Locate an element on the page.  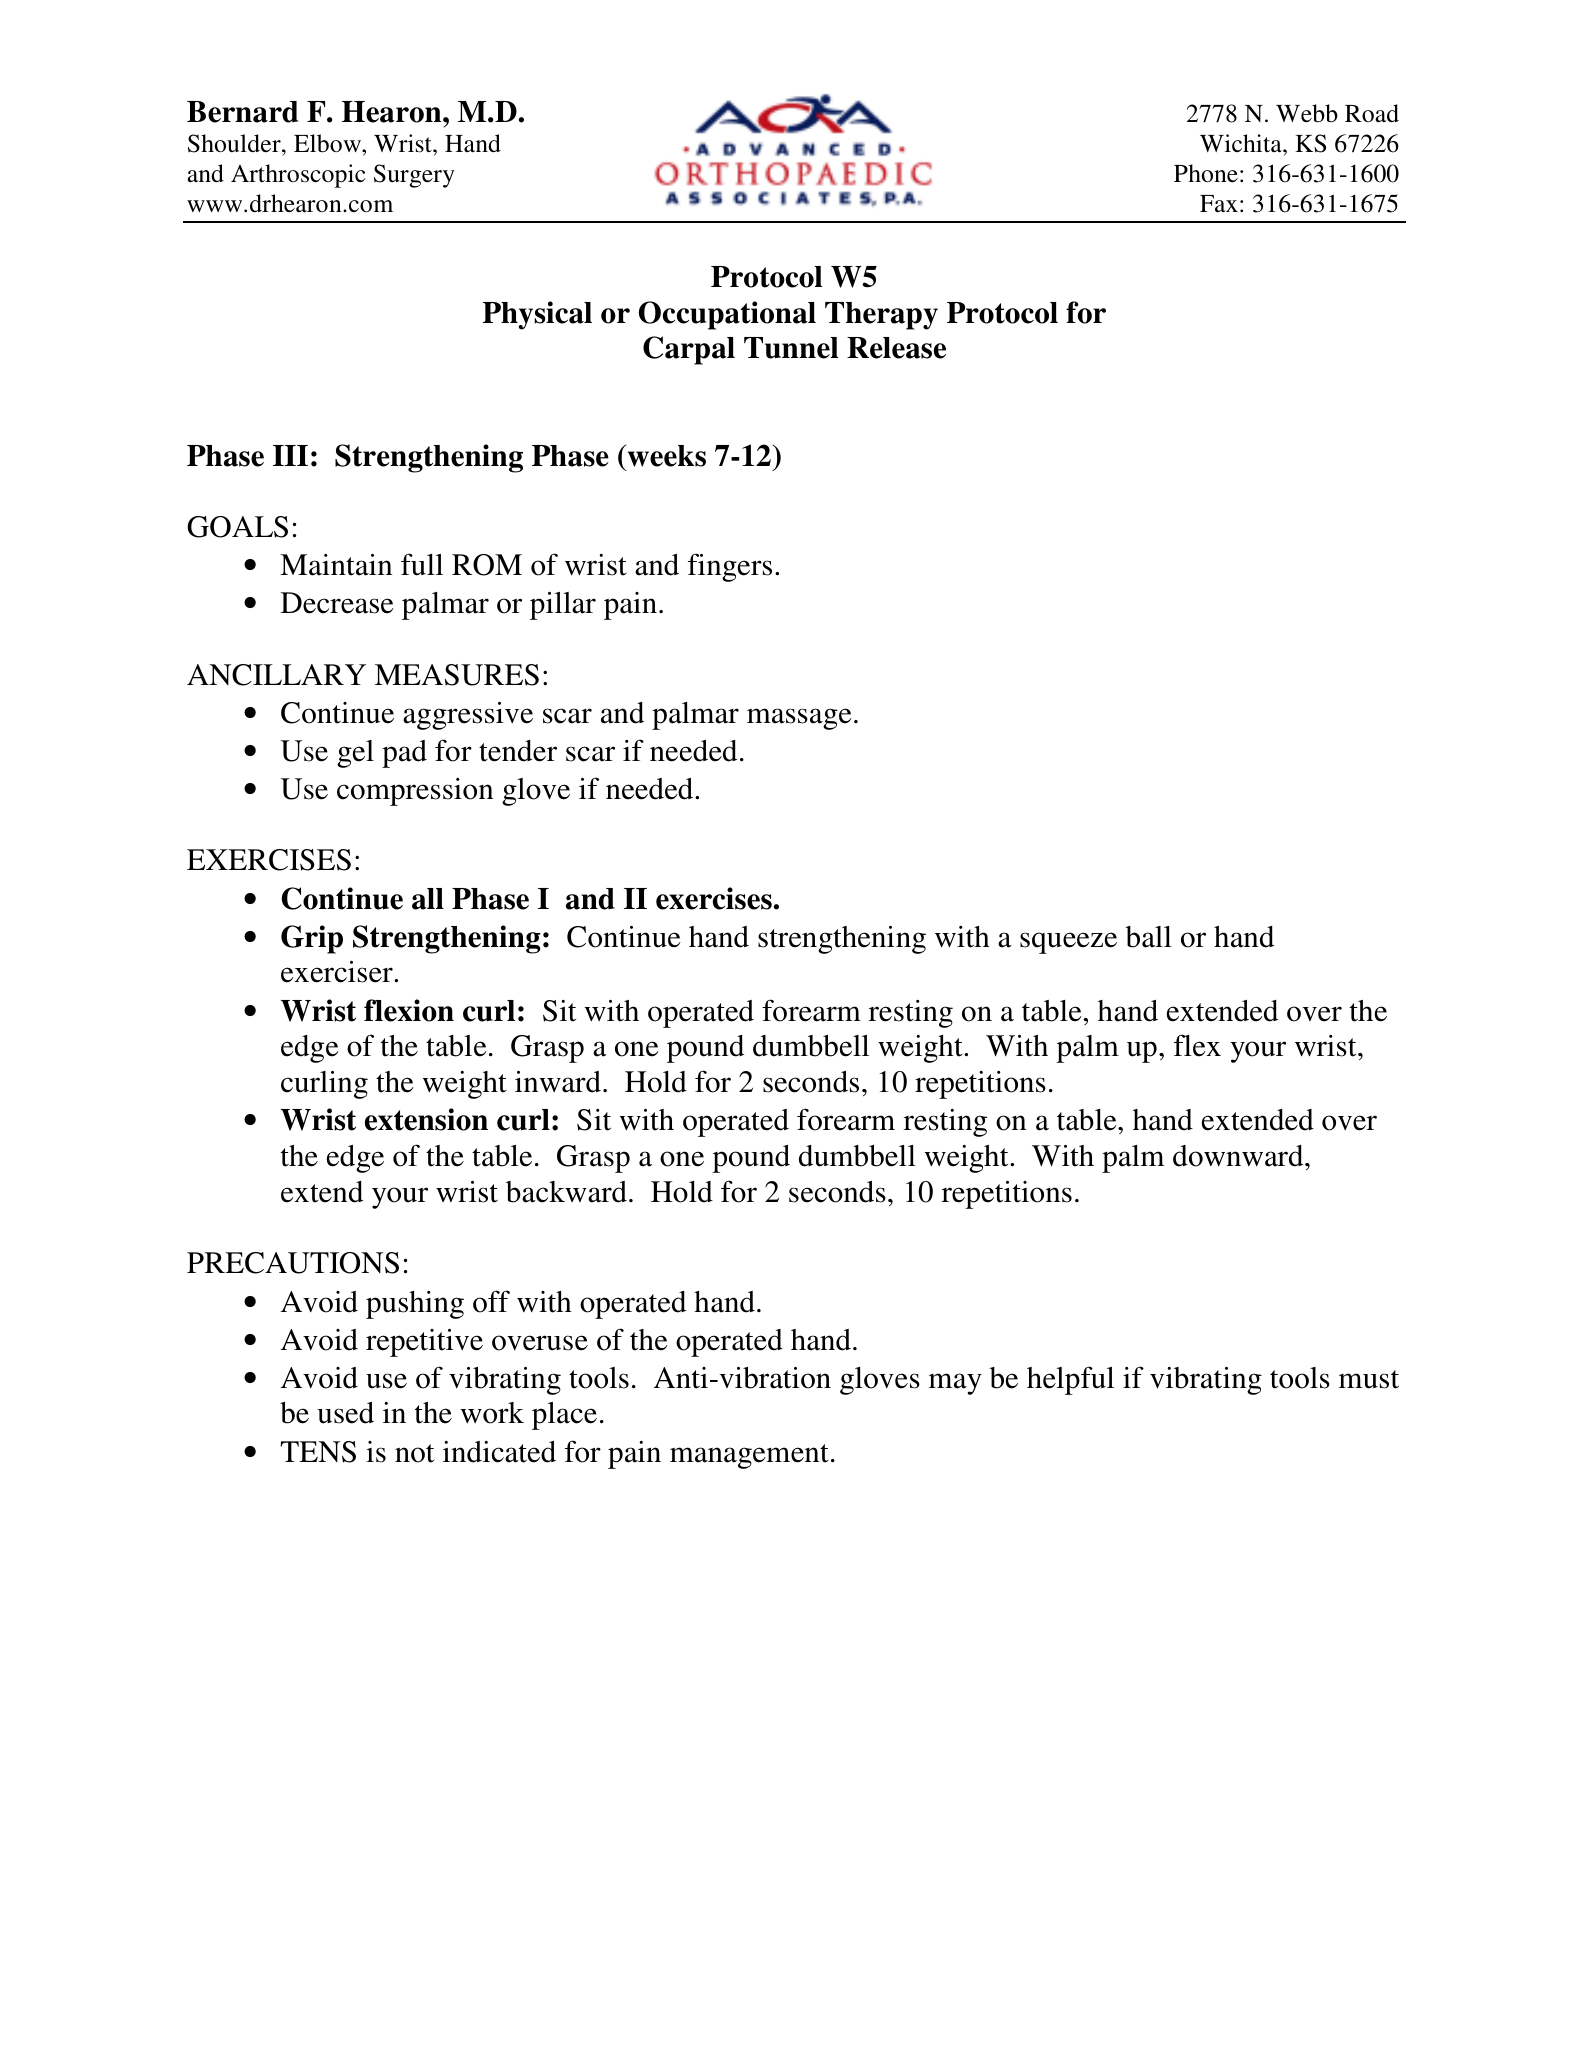
Surgery is located at coordinates (414, 176).
